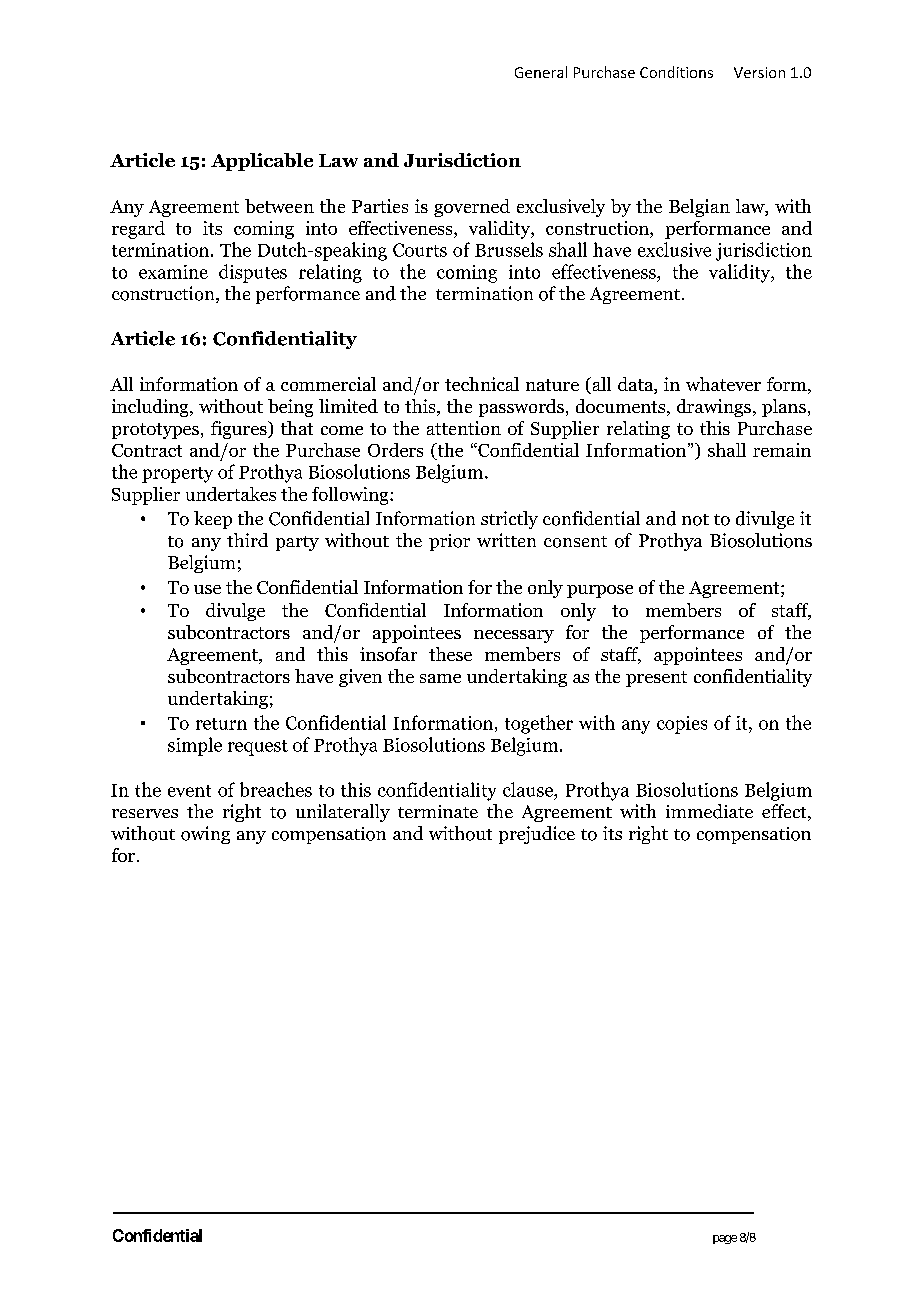 Image resolution: width=924 pixels, height=1308 pixels. I want to click on page, so click(725, 1239).
